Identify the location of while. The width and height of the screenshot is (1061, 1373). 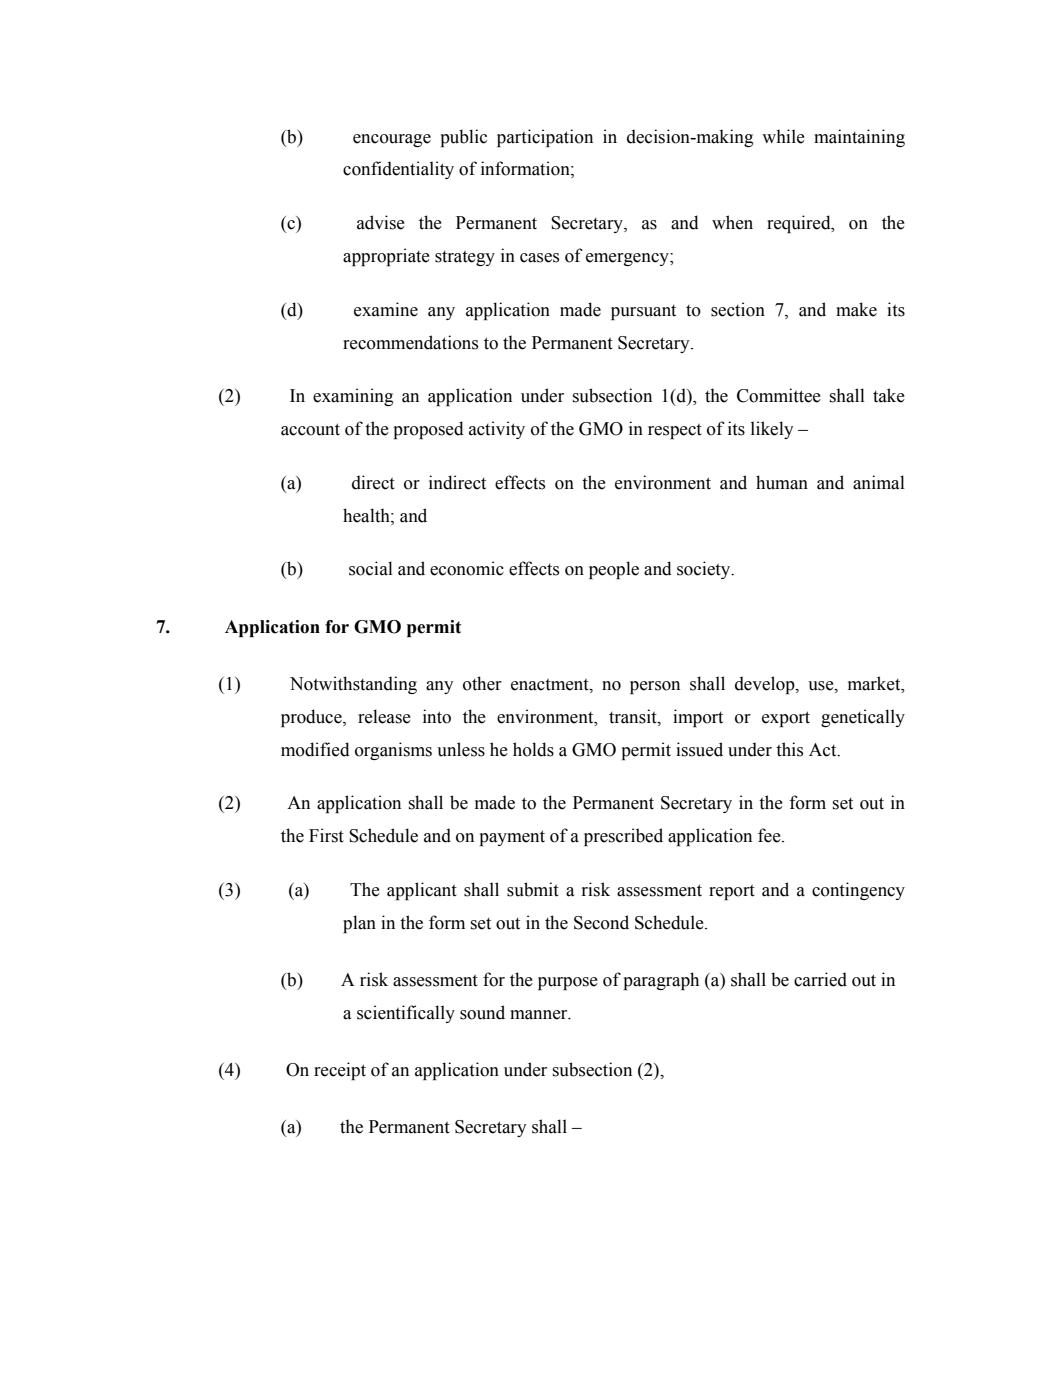
(783, 136).
